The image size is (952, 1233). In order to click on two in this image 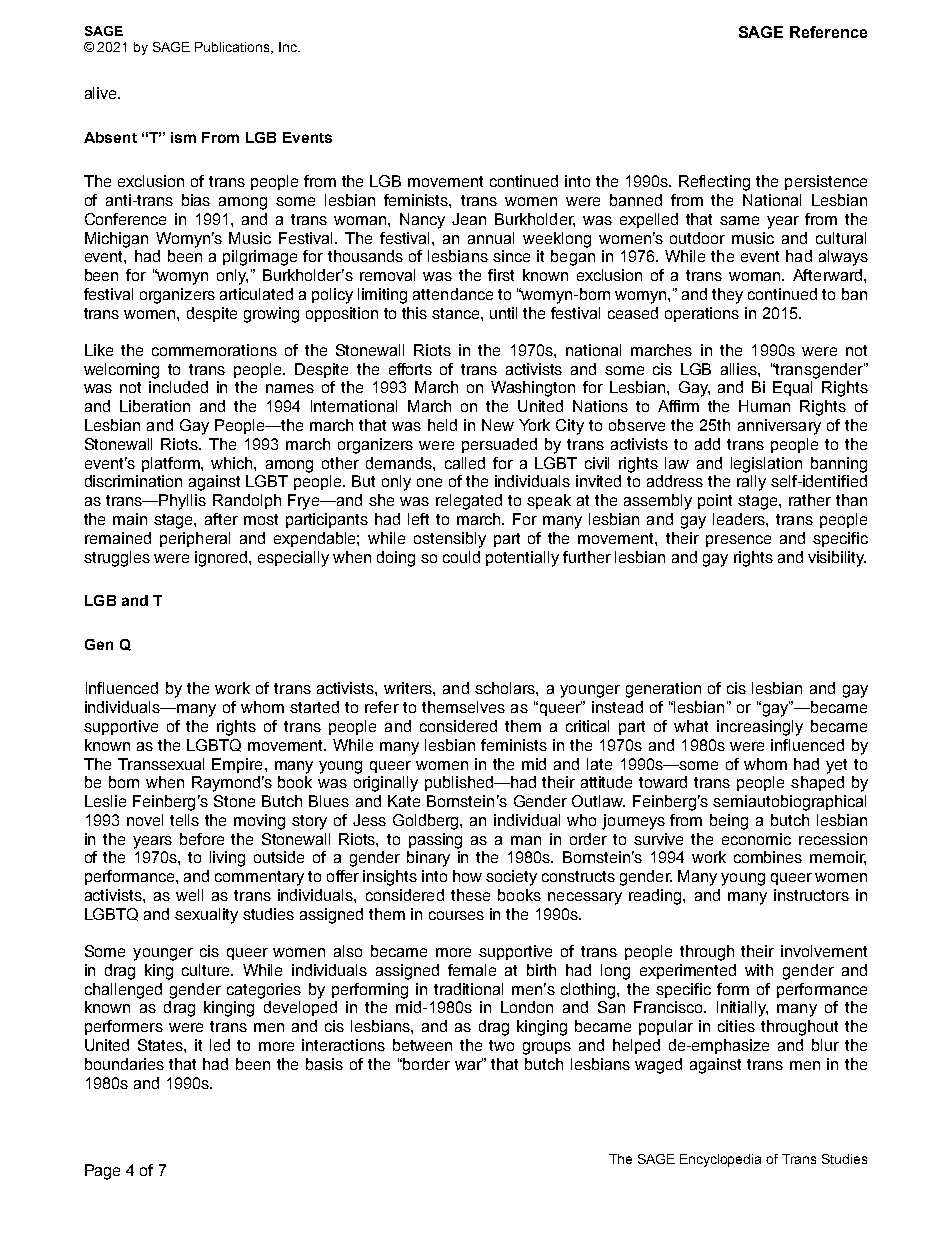, I will do `click(501, 1045)`.
